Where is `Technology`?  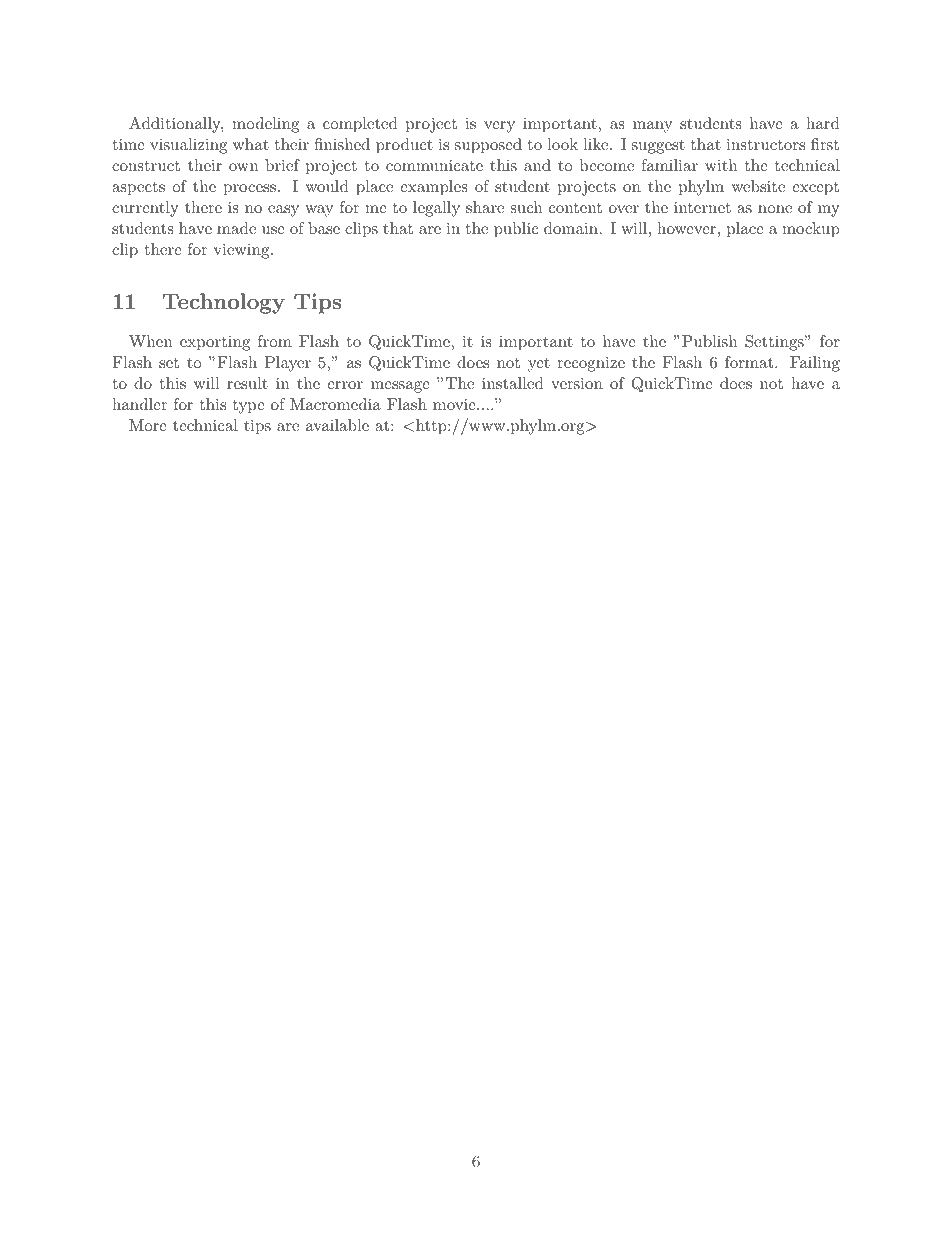 Technology is located at coordinates (224, 303).
